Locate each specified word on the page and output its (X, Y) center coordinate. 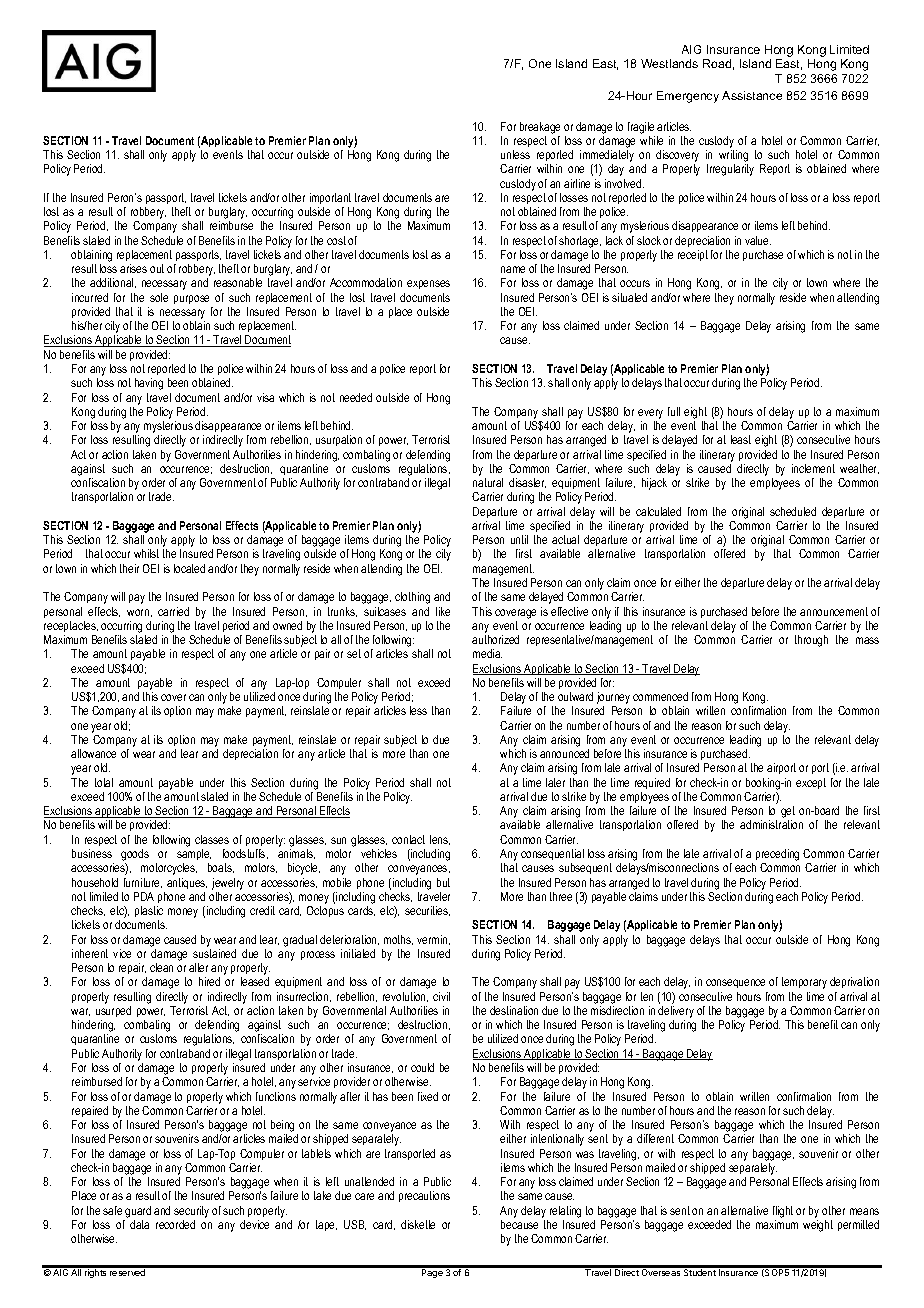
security (191, 1212)
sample (194, 854)
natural (488, 482)
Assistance (752, 95)
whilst (146, 553)
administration (771, 824)
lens (440, 840)
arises (133, 268)
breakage (540, 128)
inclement (813, 468)
